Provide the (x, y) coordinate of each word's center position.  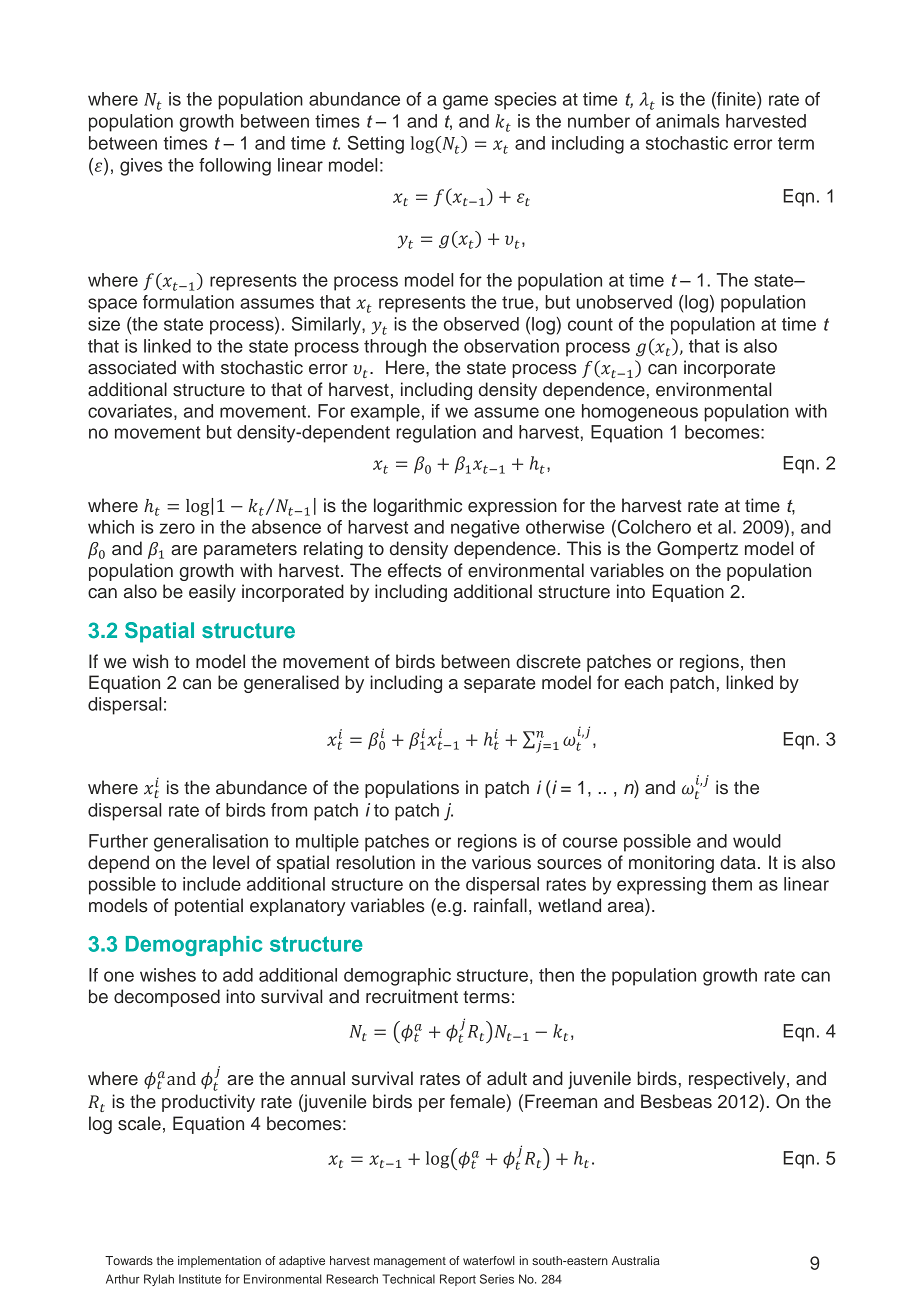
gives (141, 167)
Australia (636, 1260)
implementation (219, 1262)
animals (688, 121)
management (410, 1262)
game (465, 102)
